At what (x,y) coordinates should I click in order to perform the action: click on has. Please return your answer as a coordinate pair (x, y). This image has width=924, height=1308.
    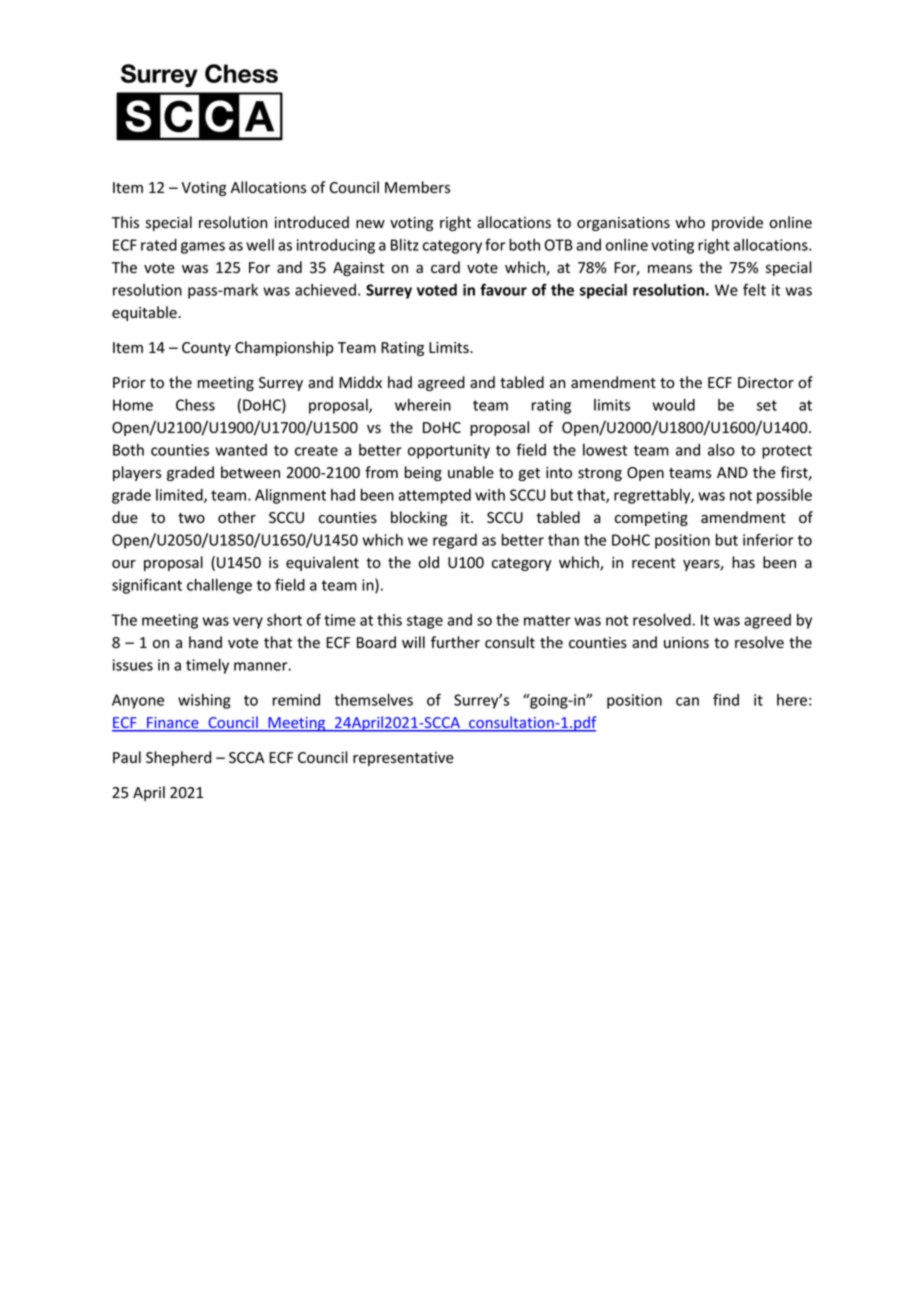
    Looking at the image, I should click on (743, 562).
